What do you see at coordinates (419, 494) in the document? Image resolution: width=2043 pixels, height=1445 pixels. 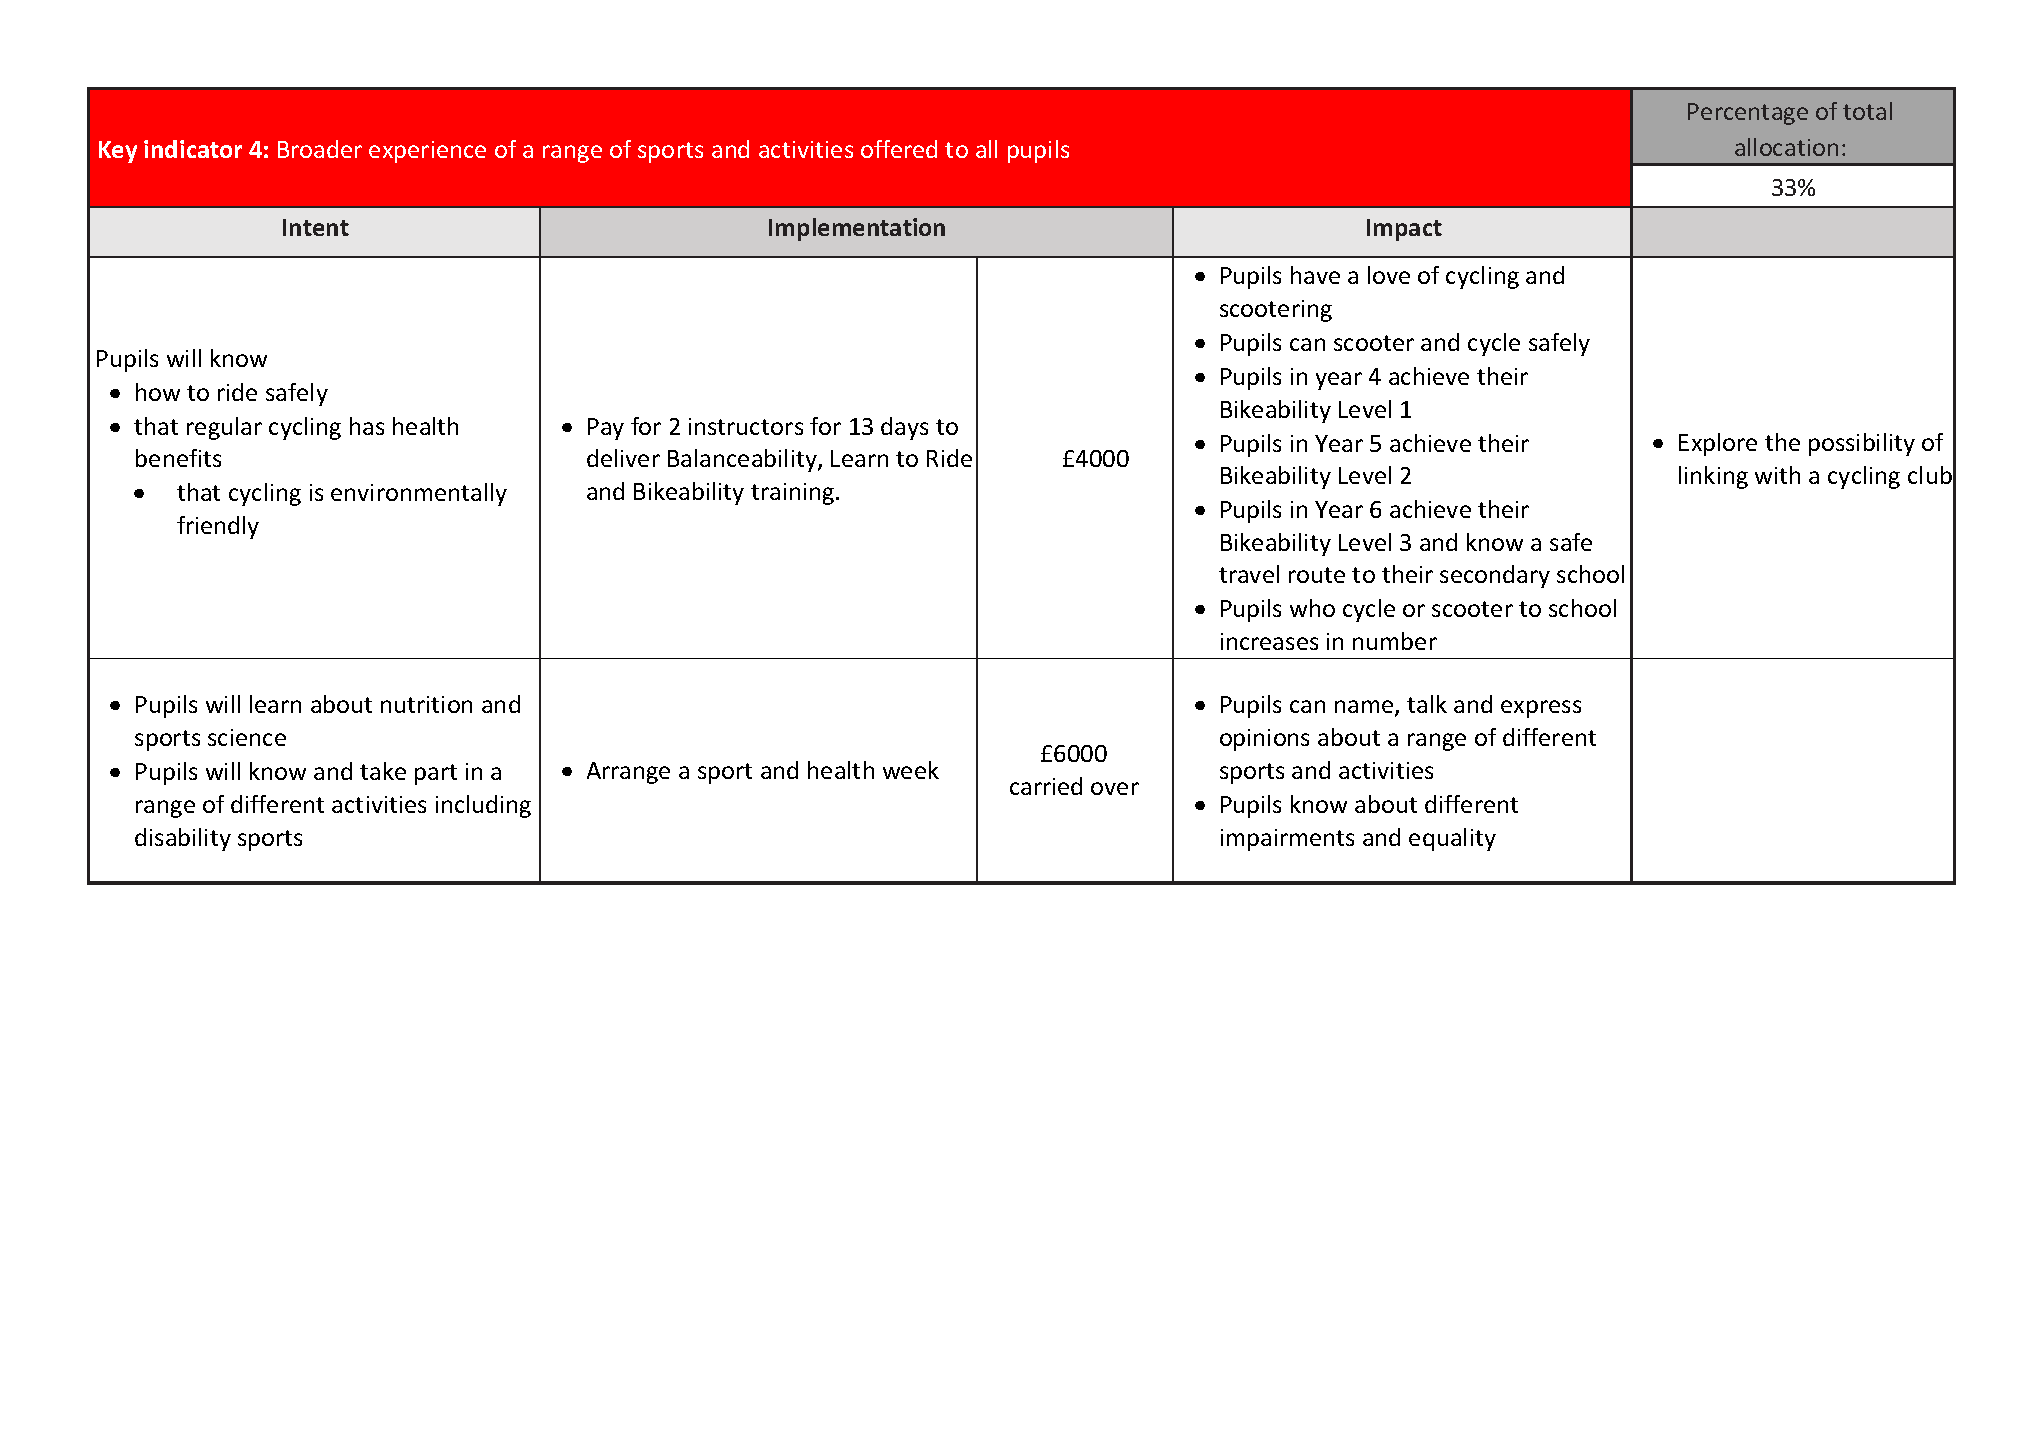 I see `environmentally` at bounding box center [419, 494].
